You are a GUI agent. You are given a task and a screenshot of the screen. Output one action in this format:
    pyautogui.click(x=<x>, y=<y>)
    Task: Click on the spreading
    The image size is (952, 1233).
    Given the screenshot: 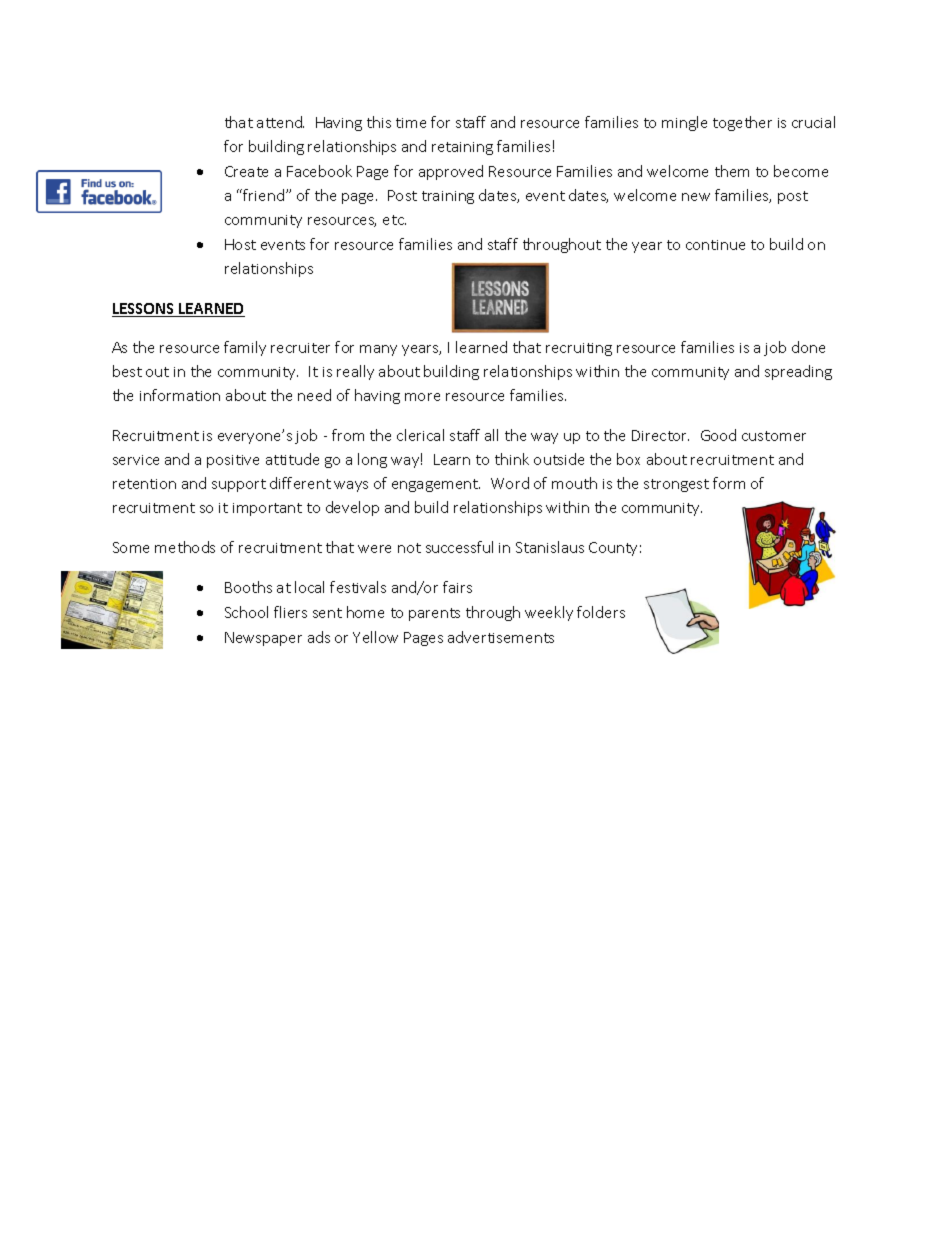 What is the action you would take?
    pyautogui.click(x=798, y=372)
